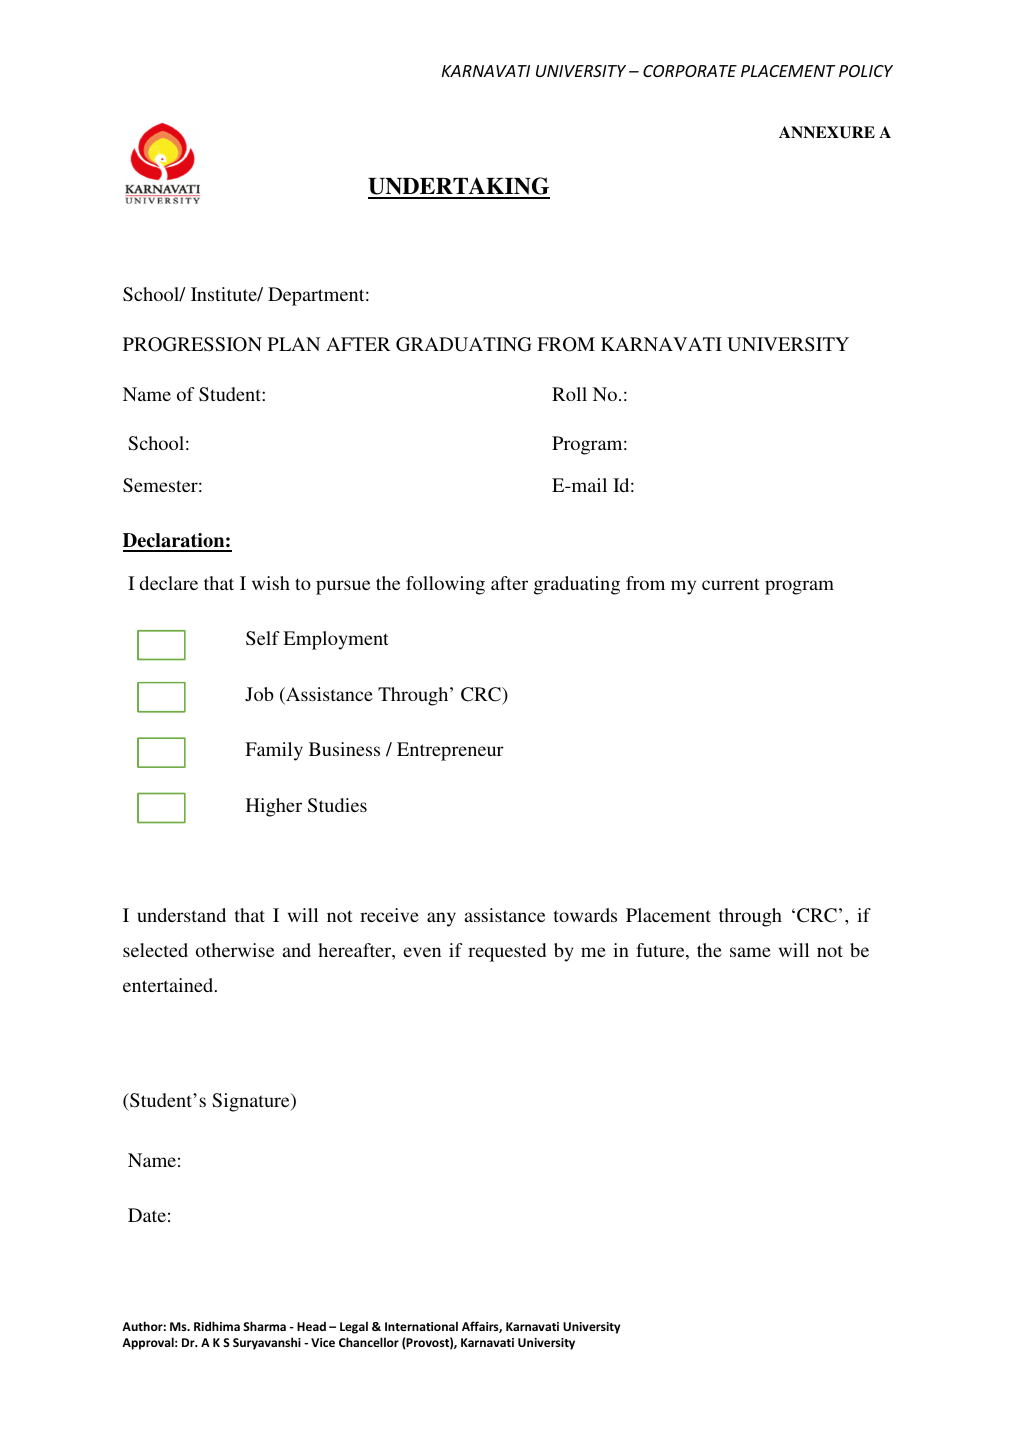 This image has height=1435, width=1014. I want to click on POLICY, so click(866, 71).
